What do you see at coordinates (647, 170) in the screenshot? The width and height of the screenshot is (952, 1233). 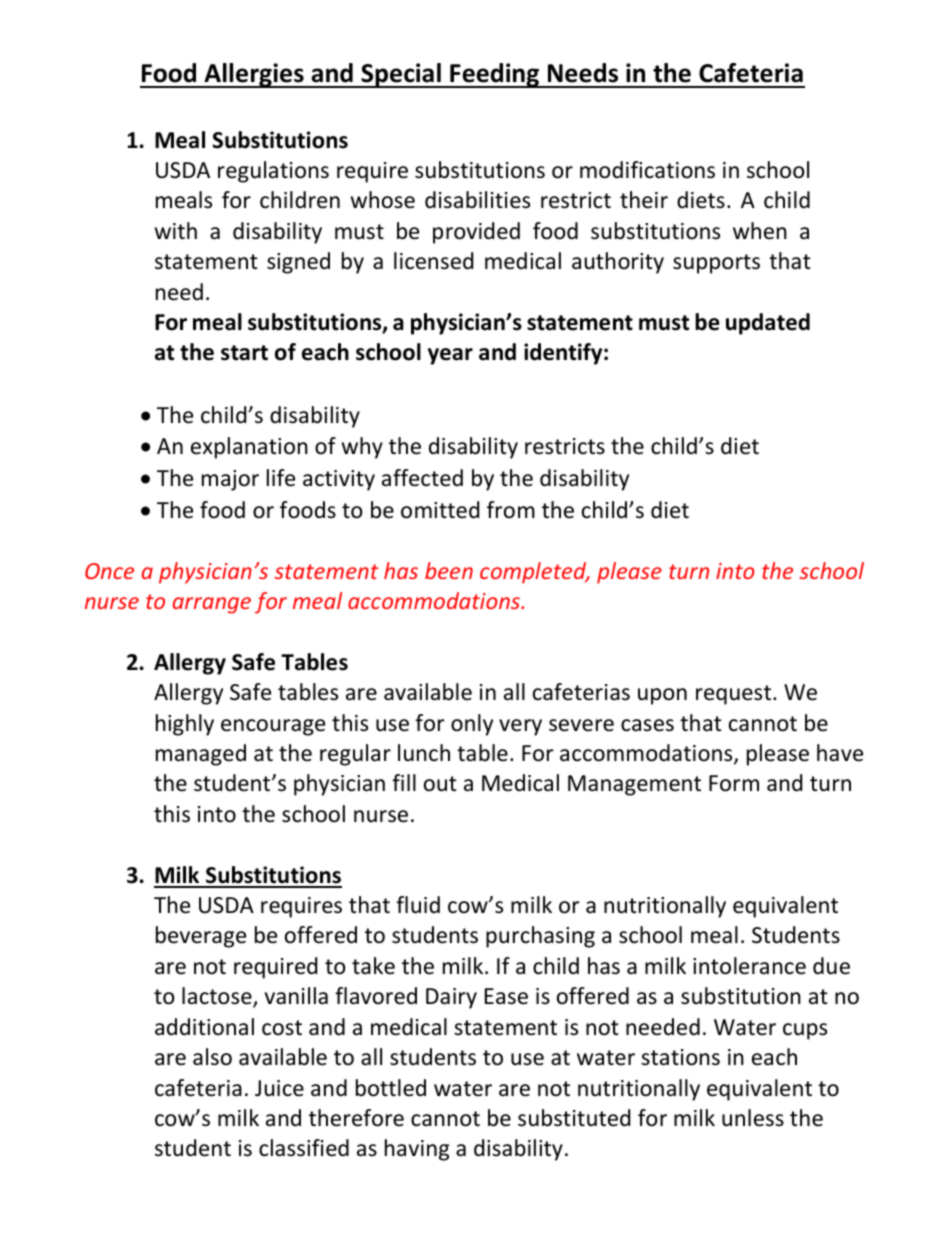 I see `modifications` at bounding box center [647, 170].
